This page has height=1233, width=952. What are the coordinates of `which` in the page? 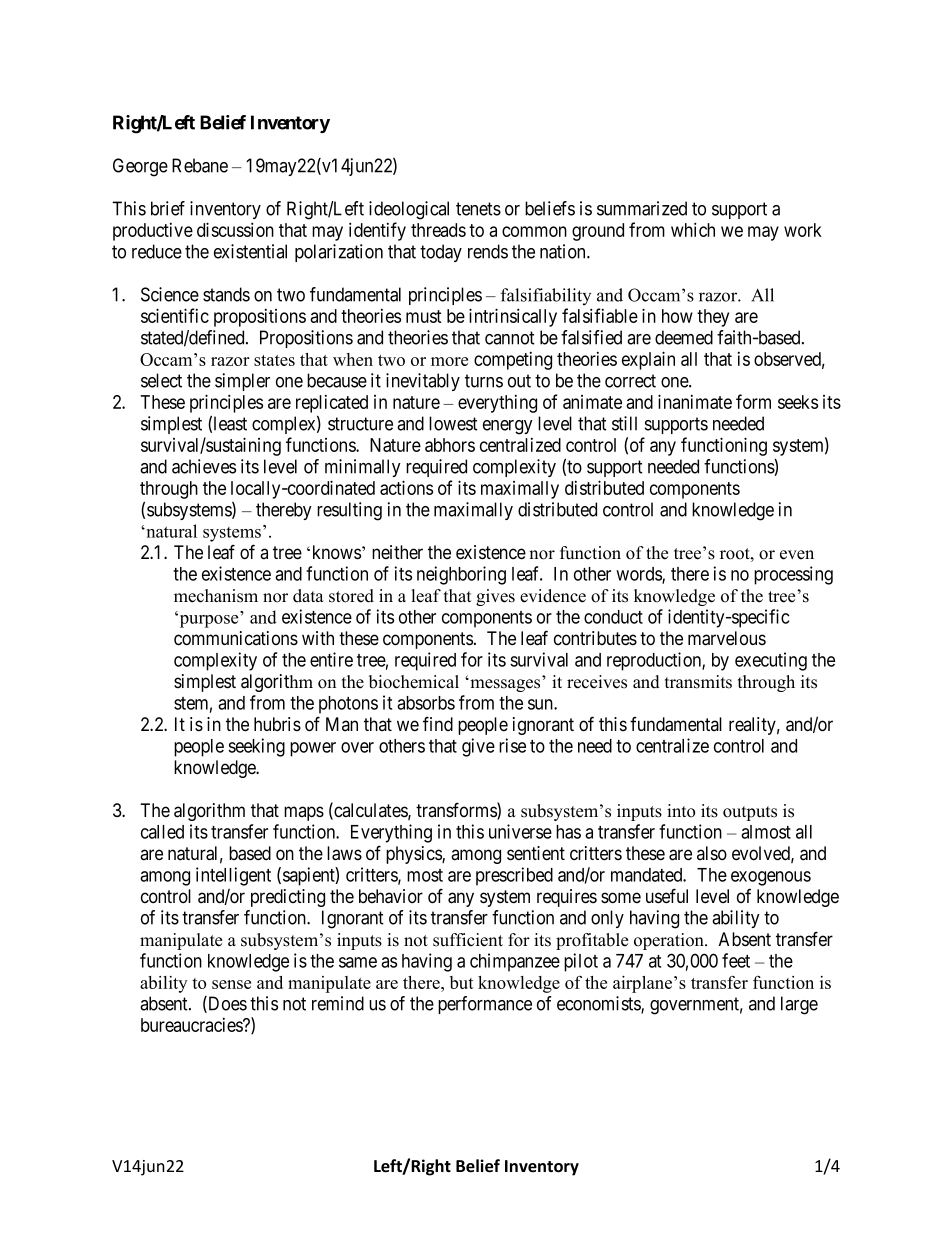 It's located at (693, 229).
